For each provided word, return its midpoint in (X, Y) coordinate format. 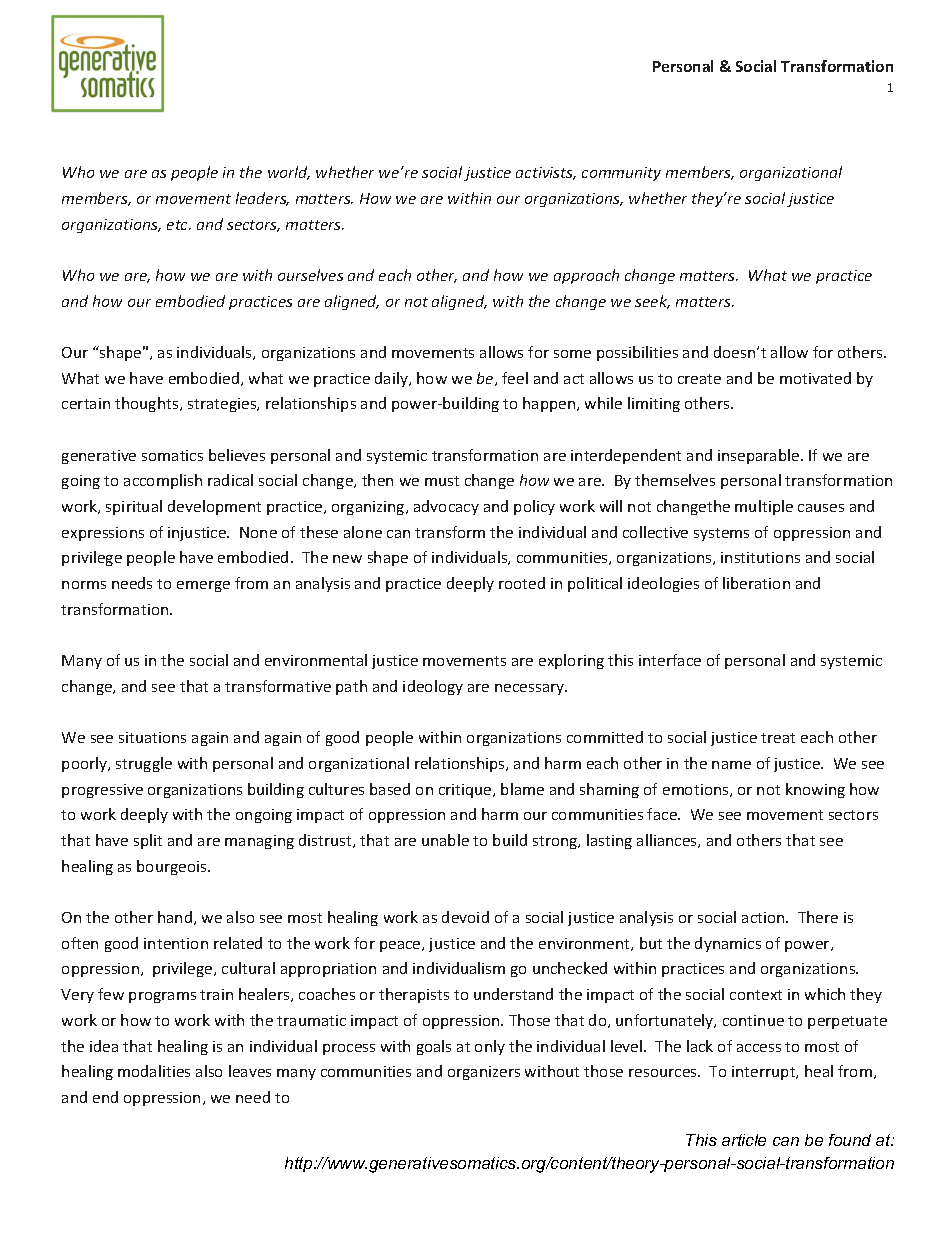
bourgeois (173, 867)
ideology (433, 687)
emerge (203, 586)
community (621, 174)
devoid (465, 917)
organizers (484, 1073)
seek (652, 302)
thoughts (148, 404)
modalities (154, 1071)
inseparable (760, 456)
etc (179, 225)
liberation (756, 583)
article (744, 1140)
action (764, 917)
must (442, 481)
